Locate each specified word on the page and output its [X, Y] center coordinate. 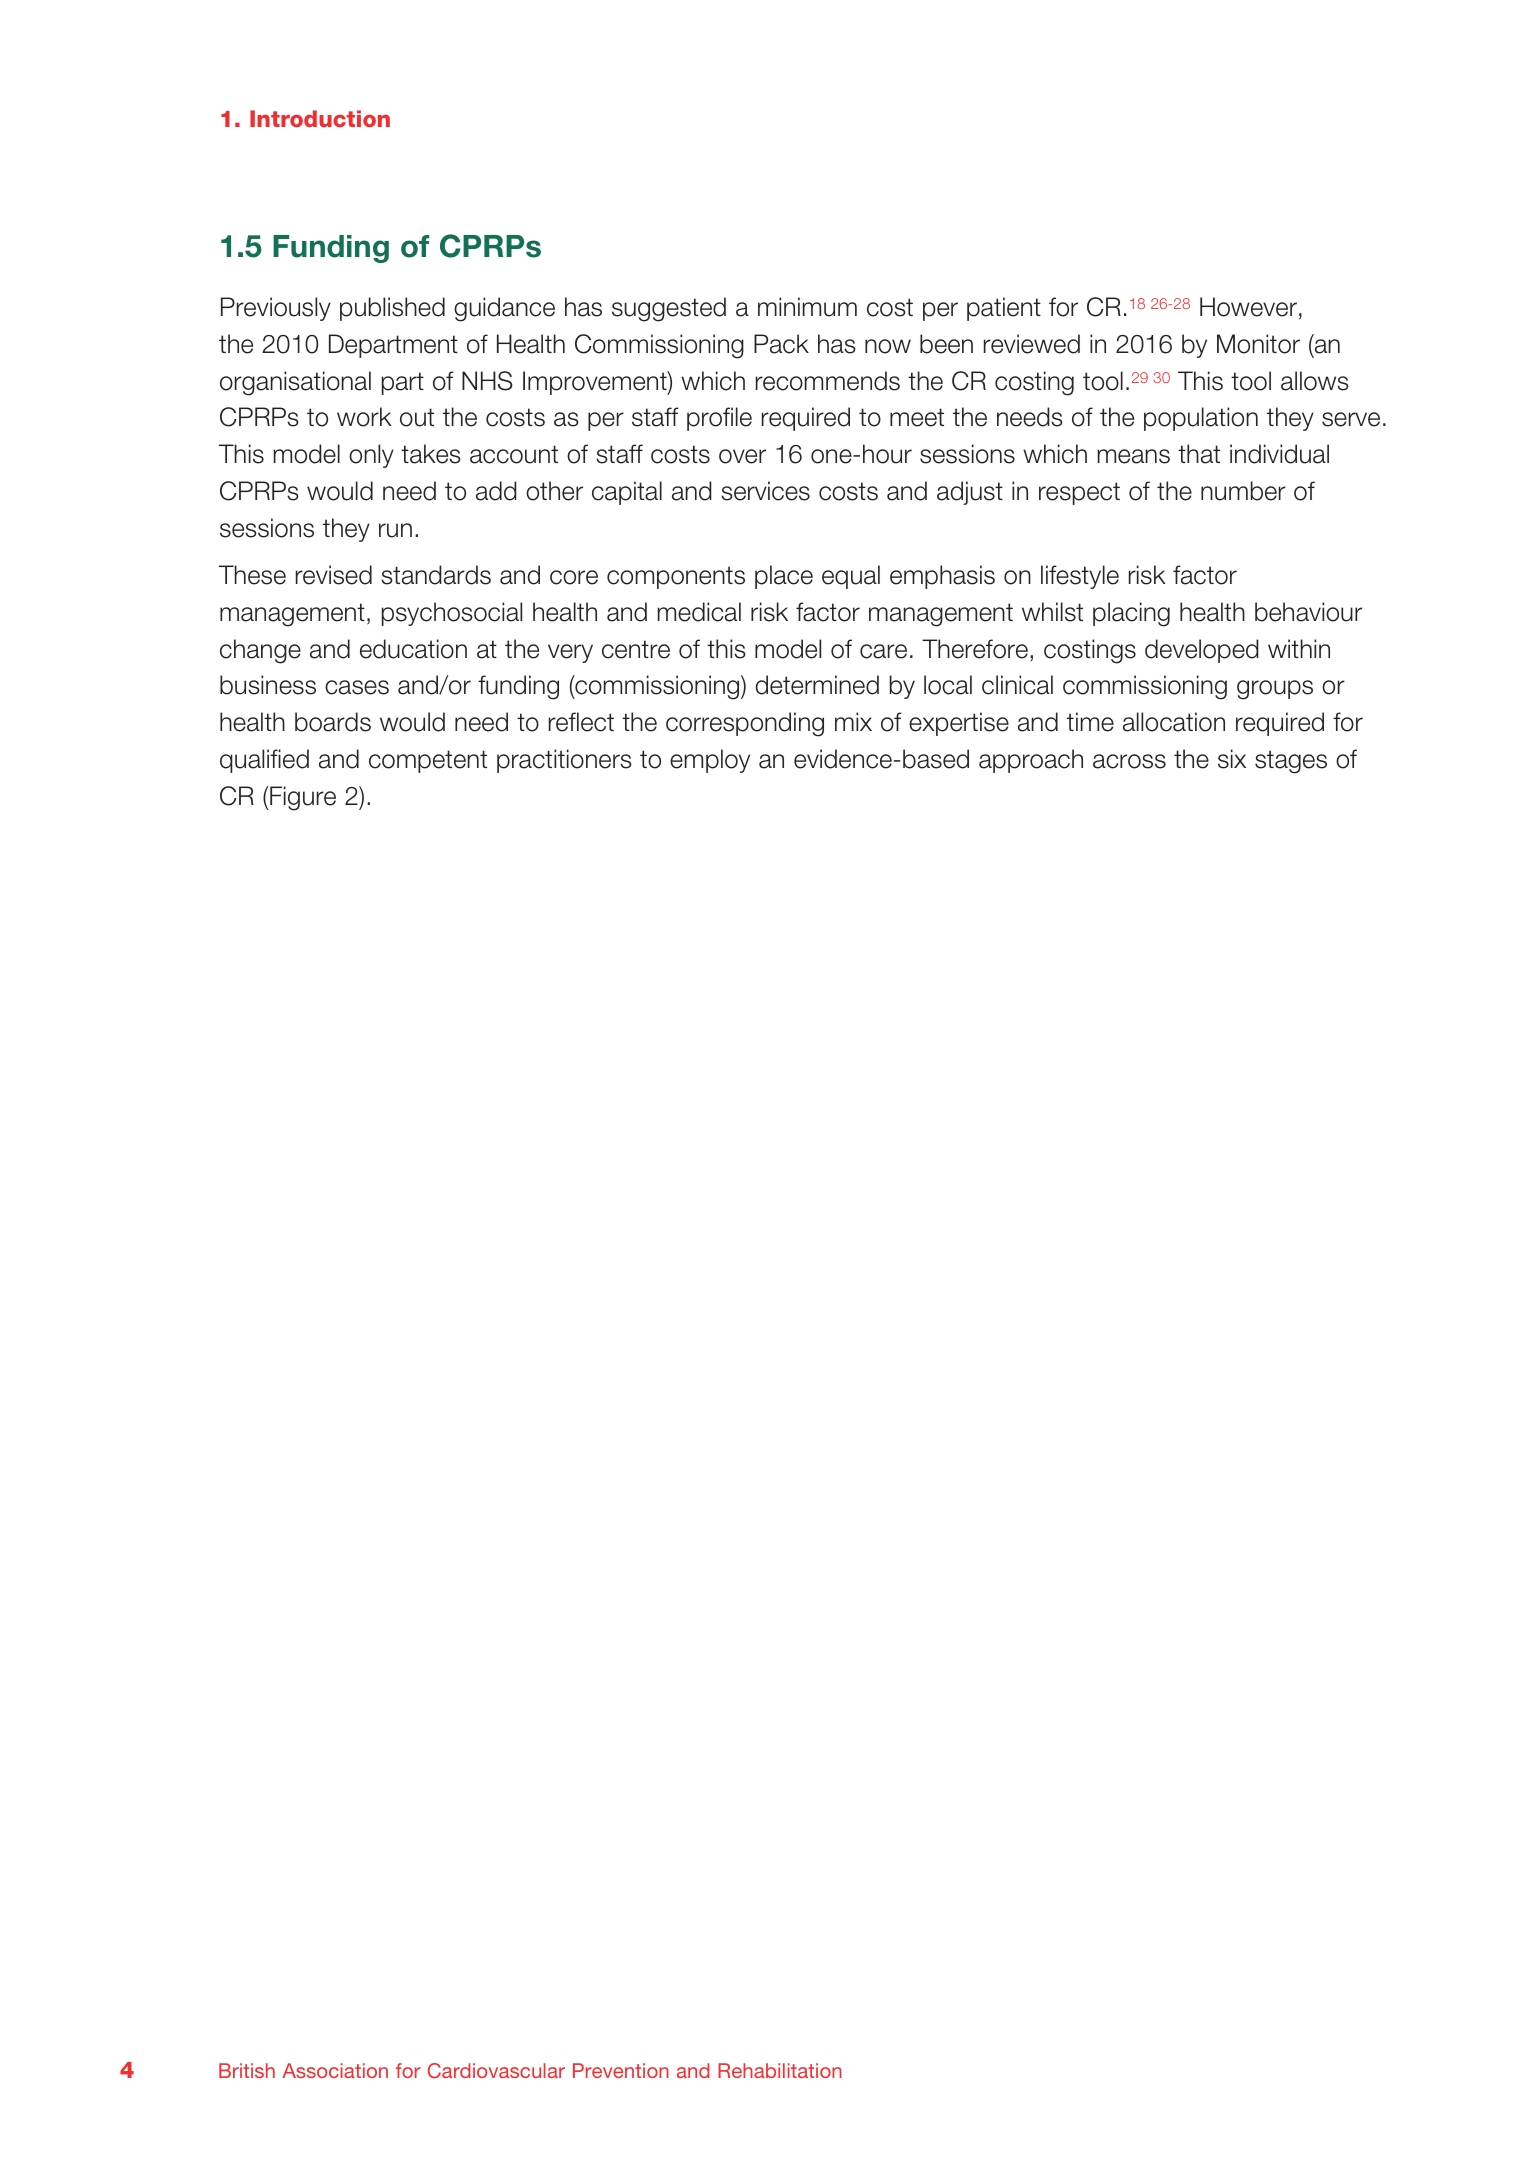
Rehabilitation [780, 2070]
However [1248, 307]
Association [335, 2070]
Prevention [621, 2070]
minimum [807, 307]
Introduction [320, 118]
